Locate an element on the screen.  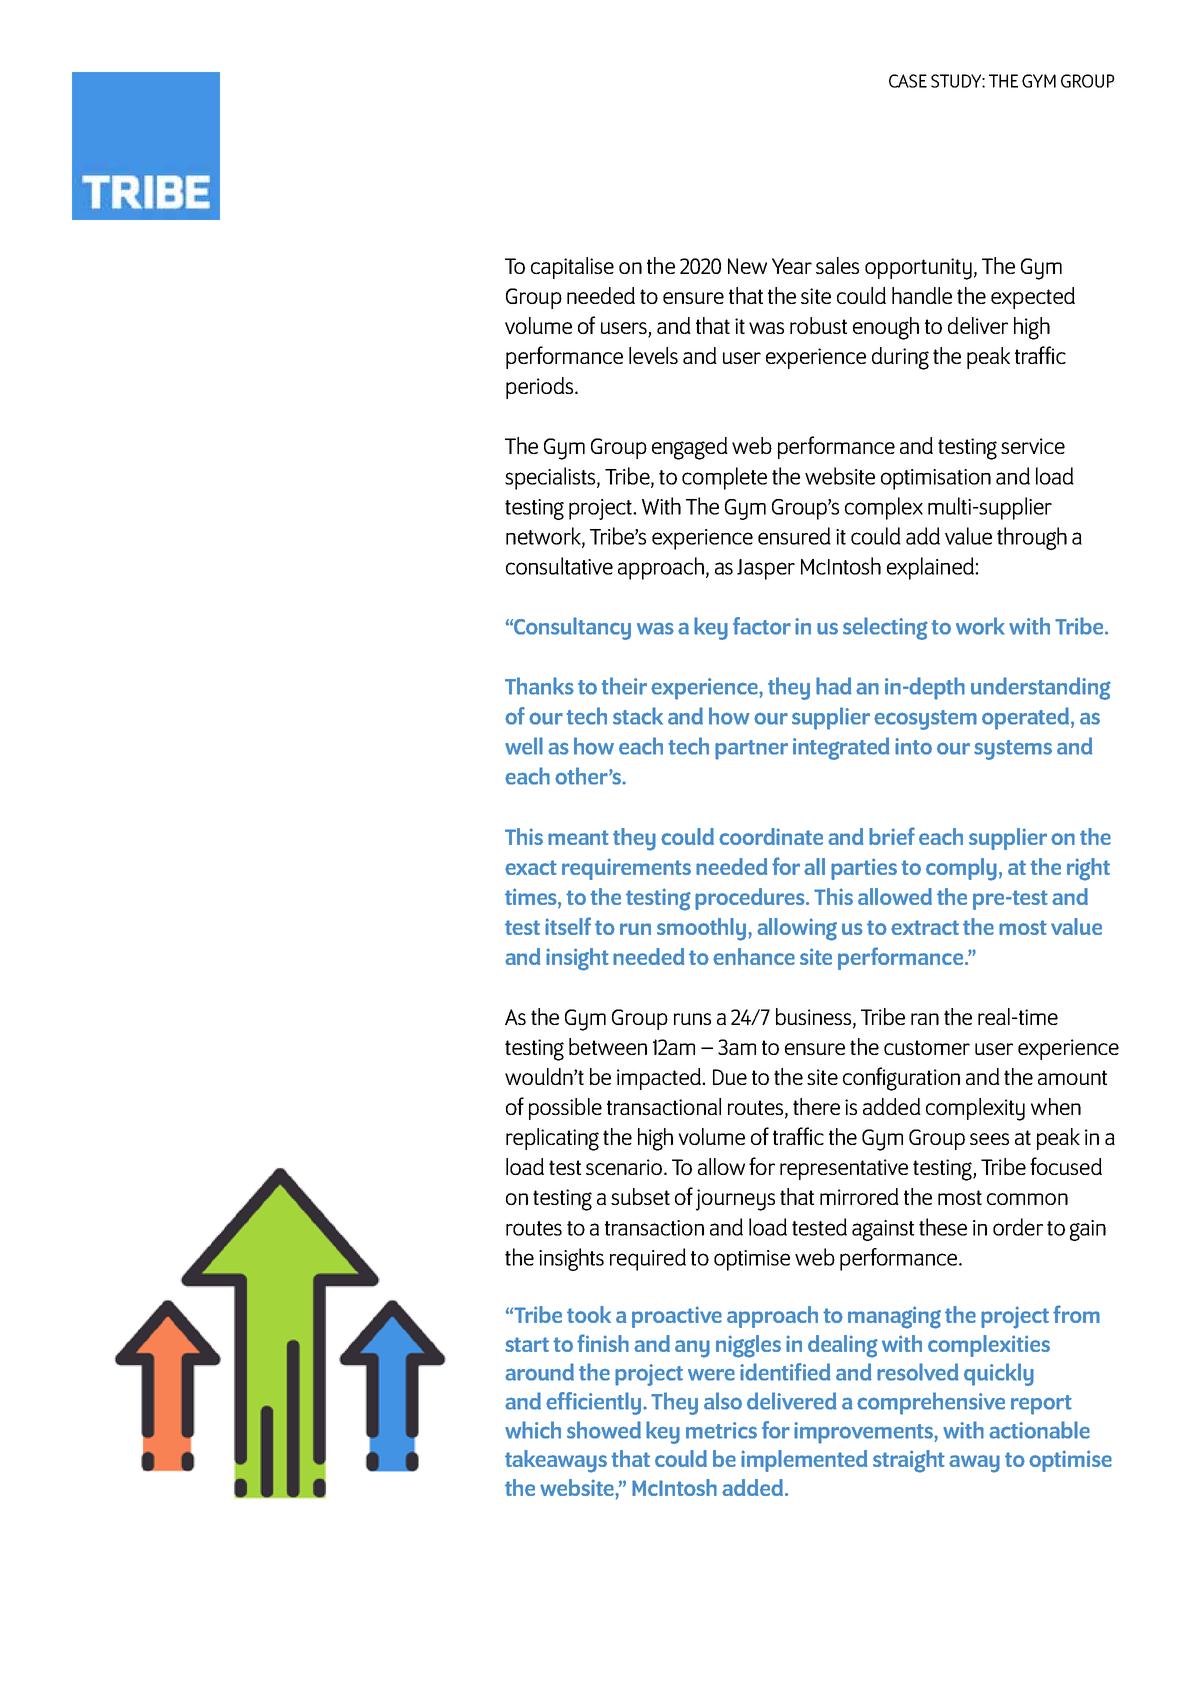
CASE is located at coordinates (908, 81).
